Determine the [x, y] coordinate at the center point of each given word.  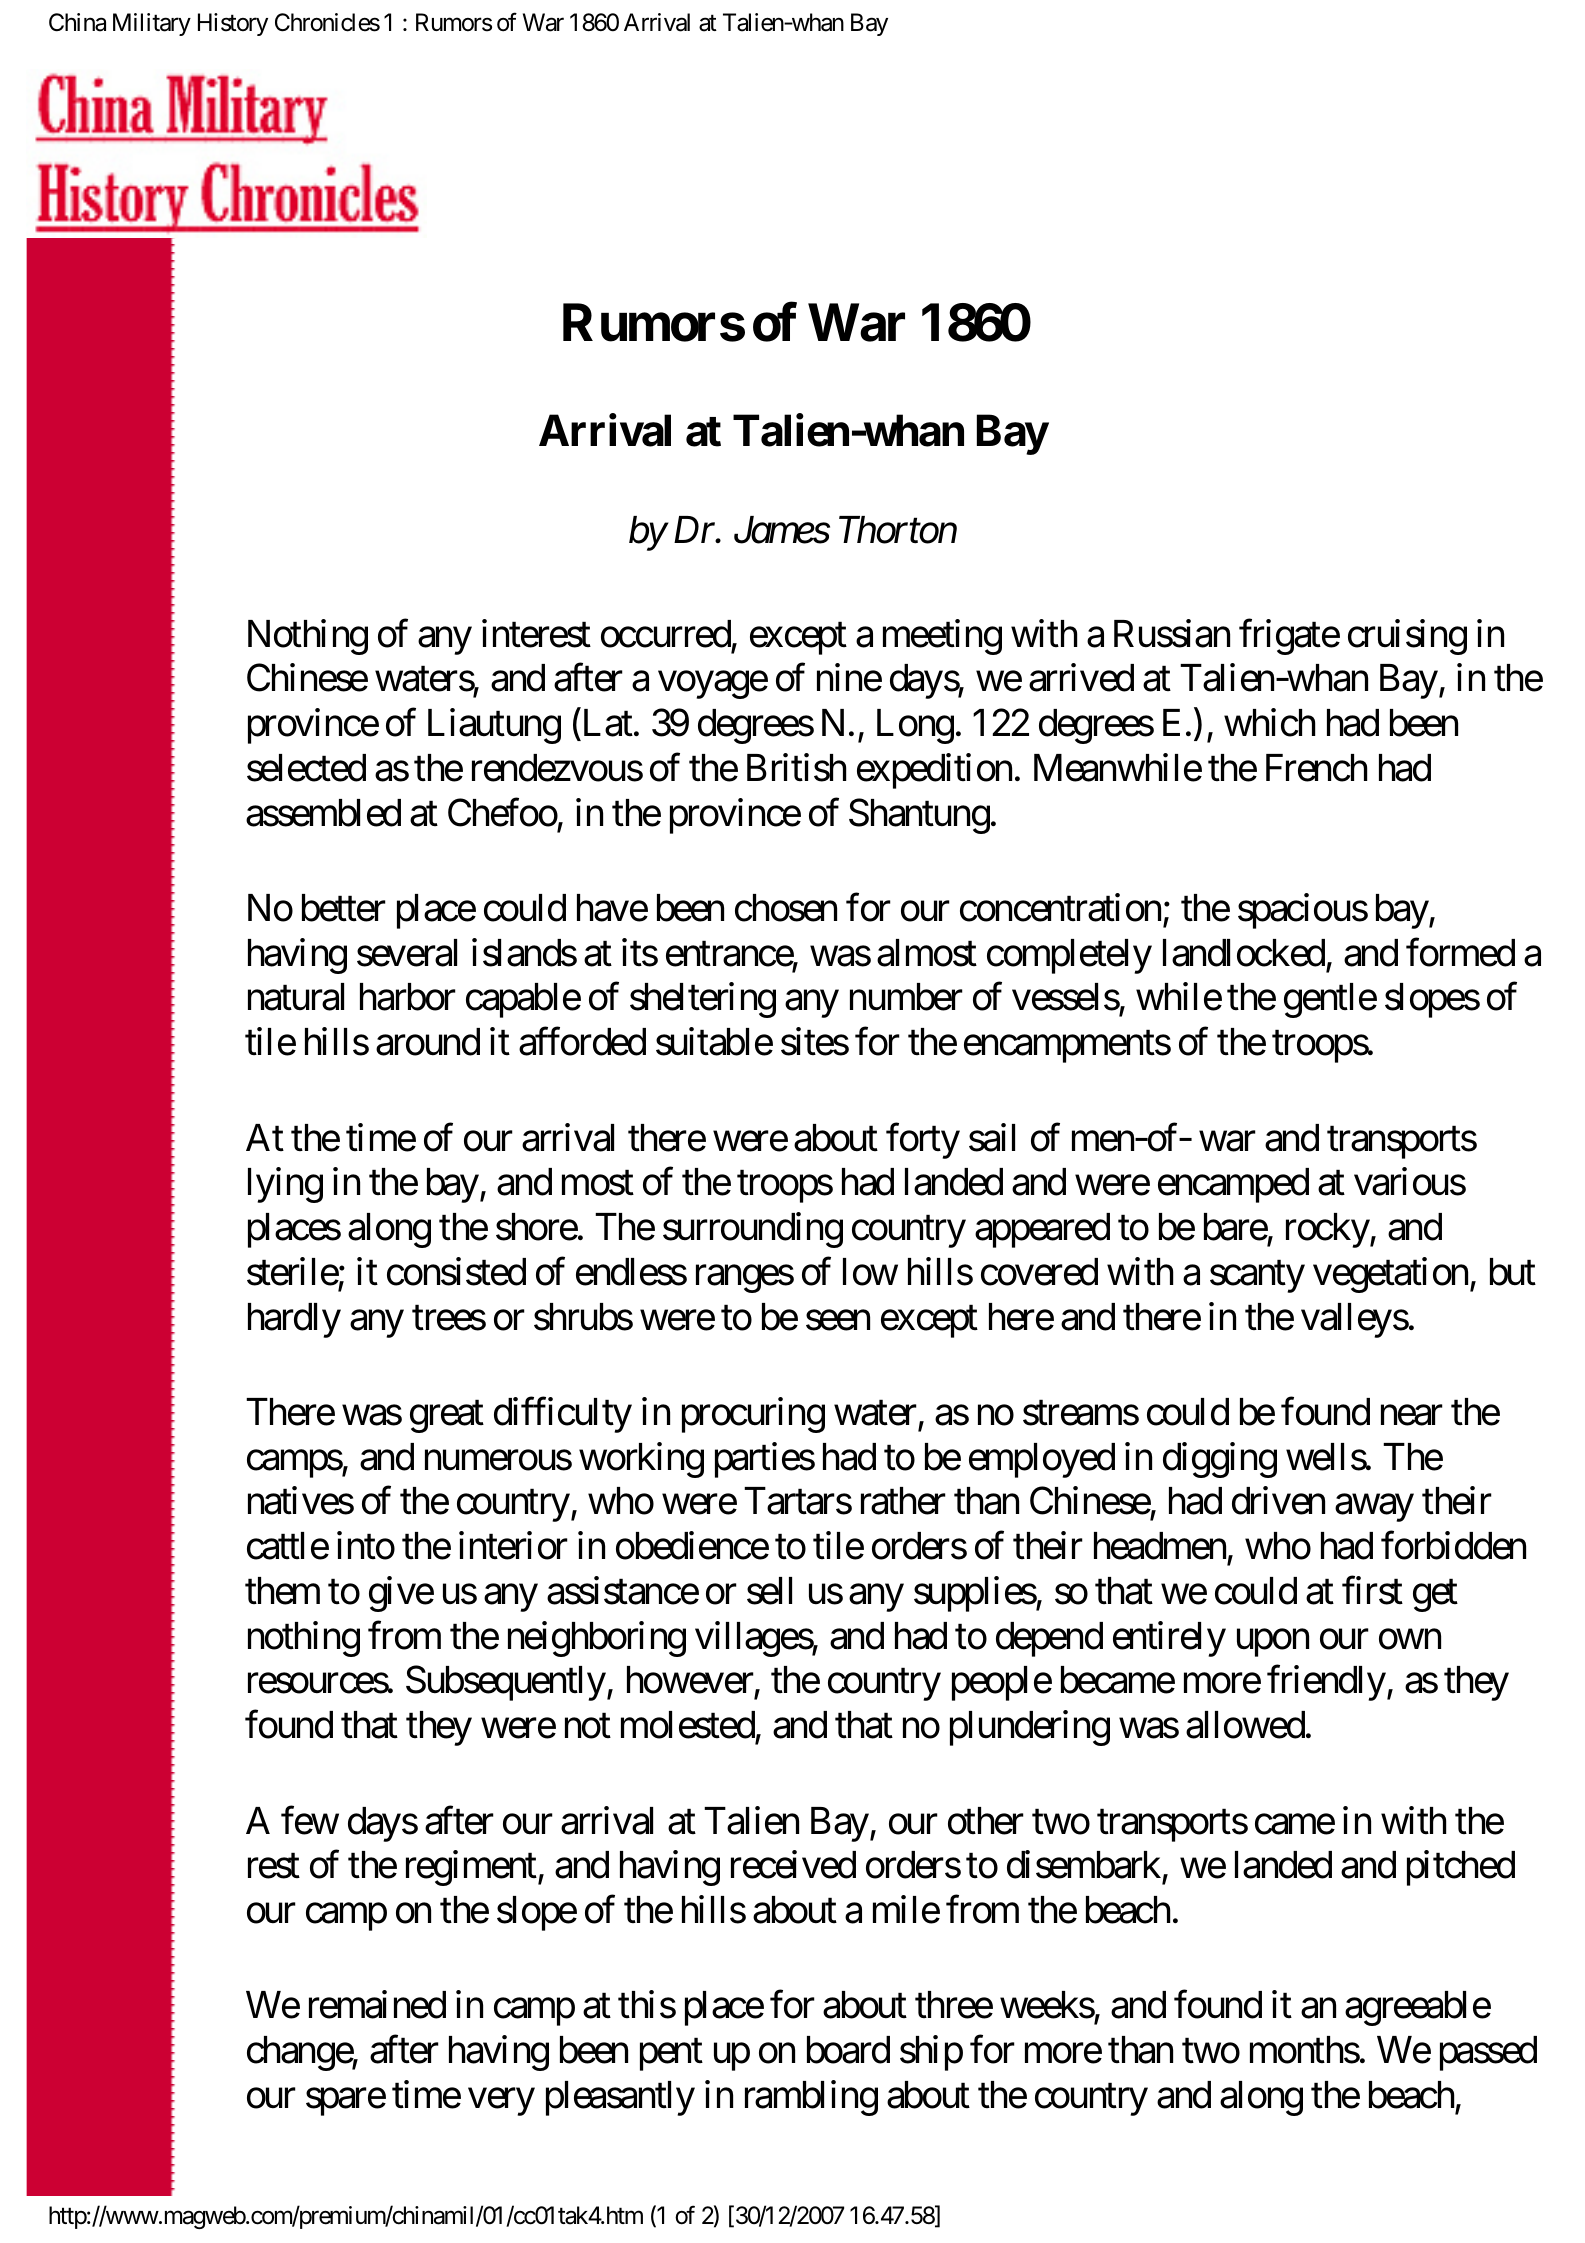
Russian [1172, 633]
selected [306, 768]
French [1316, 768]
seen [838, 1320]
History [233, 24]
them [282, 1591]
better [344, 908]
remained [377, 2005]
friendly [1326, 1683]
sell [769, 1591]
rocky [1328, 1230]
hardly [294, 1320]
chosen [786, 908]
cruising [1407, 637]
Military [152, 24]
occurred [666, 634]
